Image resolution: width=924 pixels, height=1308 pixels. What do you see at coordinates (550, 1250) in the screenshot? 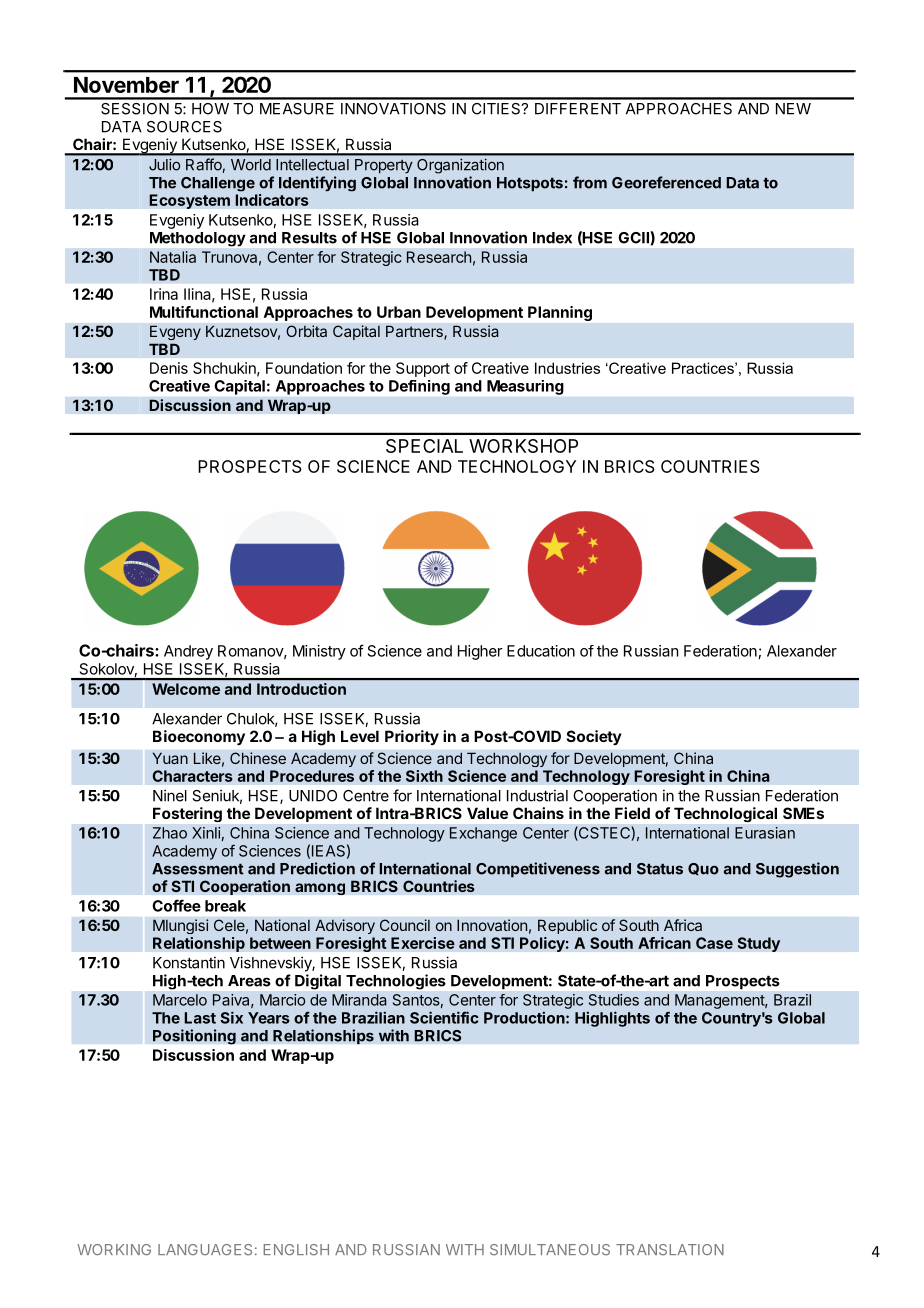
I see `SIMULTANEOUS` at bounding box center [550, 1250].
